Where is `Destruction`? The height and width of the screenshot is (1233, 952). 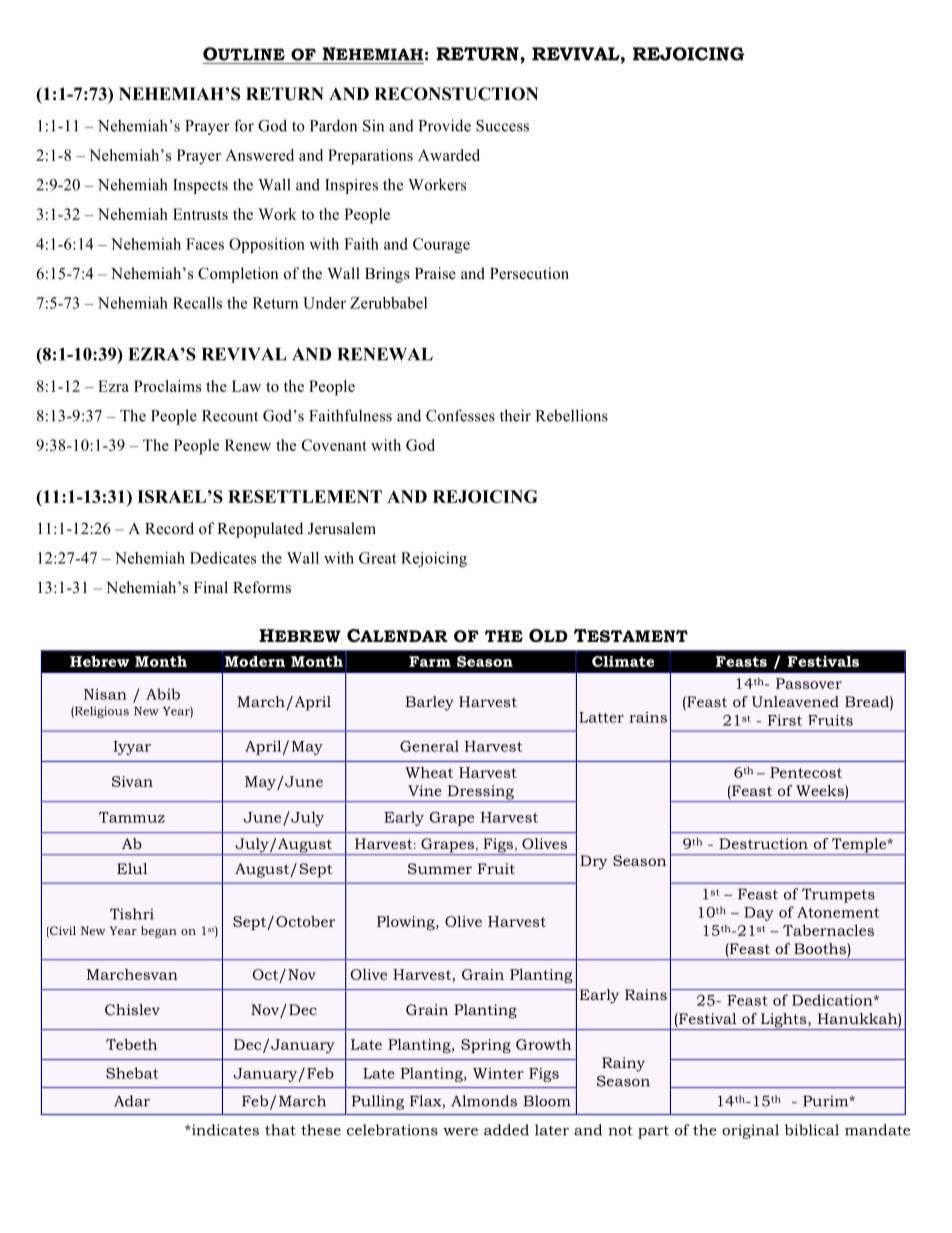
Destruction is located at coordinates (763, 843).
